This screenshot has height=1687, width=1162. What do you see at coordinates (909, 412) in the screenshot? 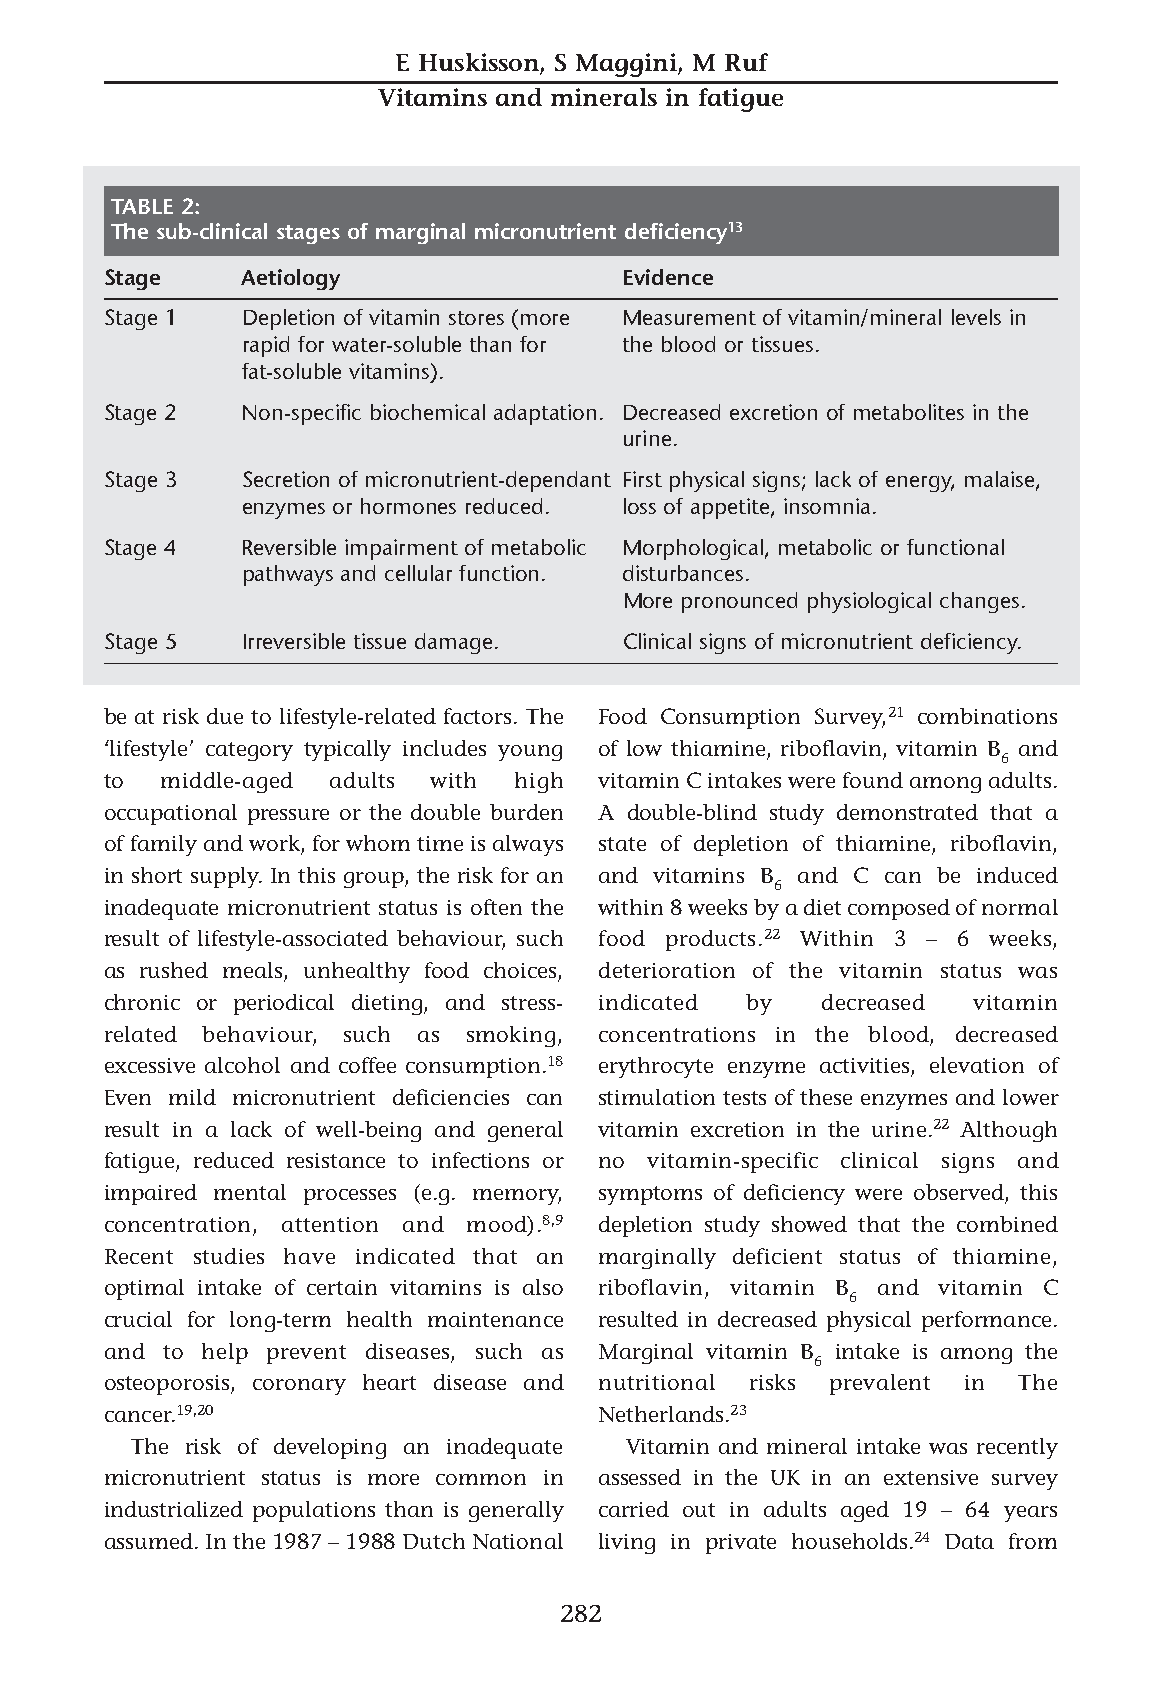
I see `metabolites` at bounding box center [909, 412].
